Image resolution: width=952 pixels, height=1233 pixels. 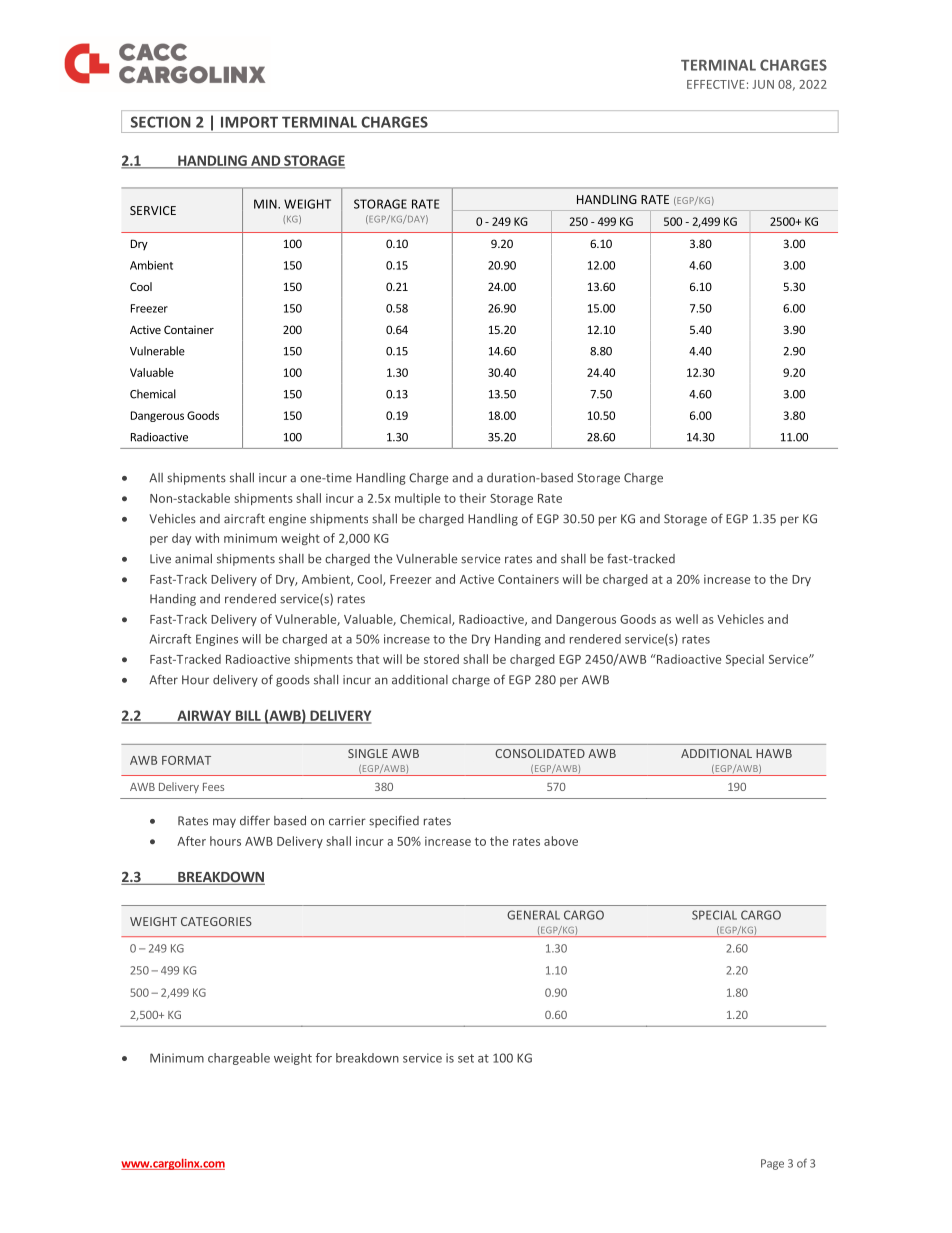 I want to click on their, so click(x=472, y=498).
